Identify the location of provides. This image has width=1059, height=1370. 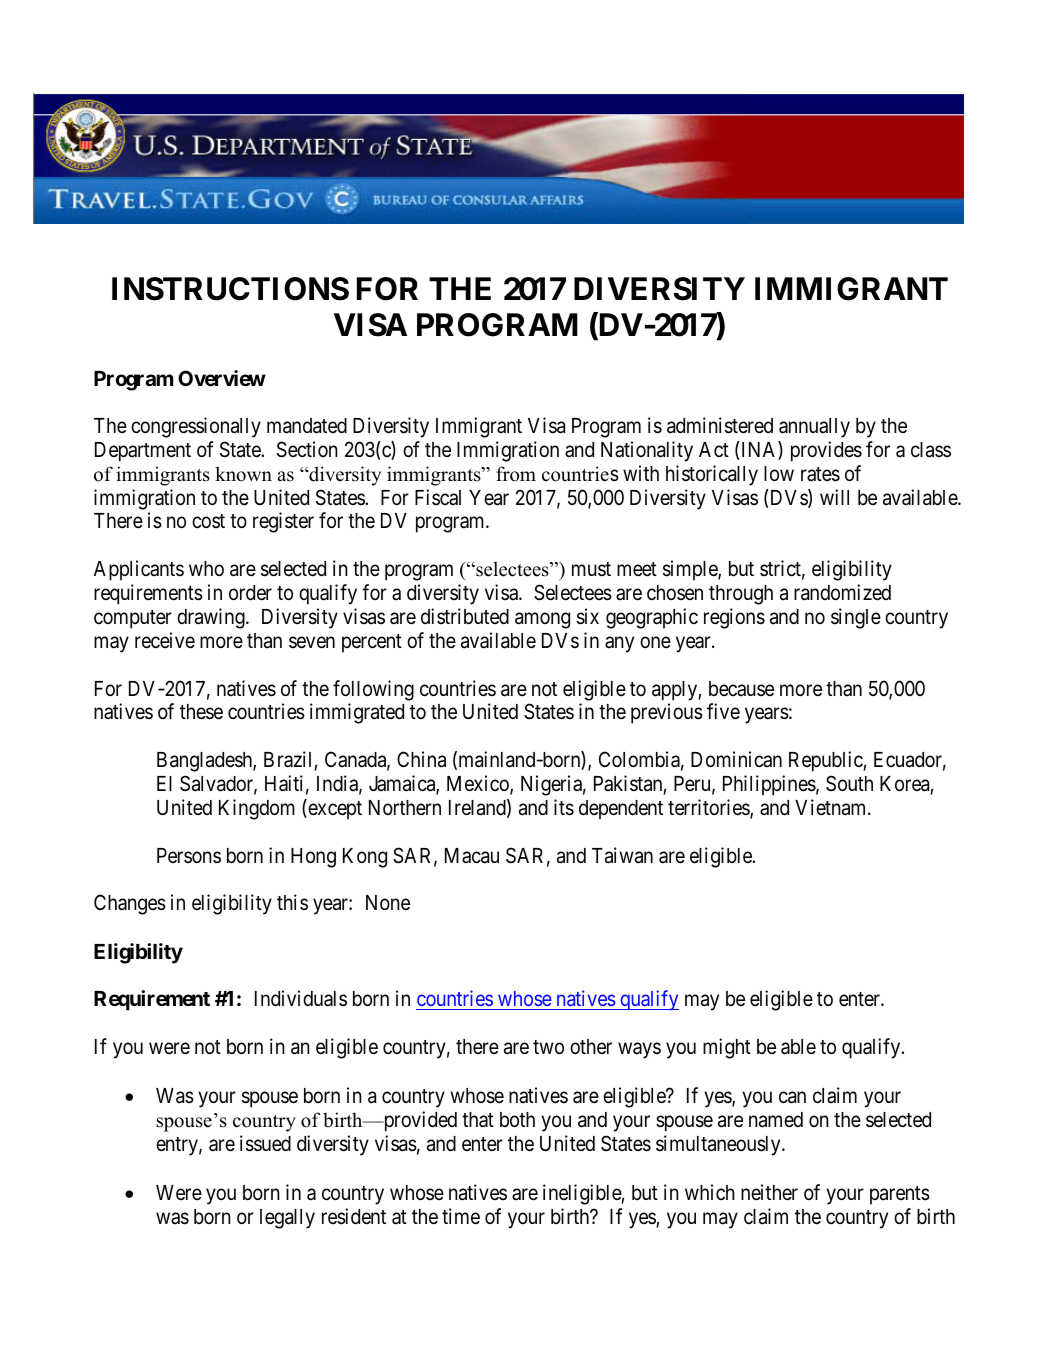
(826, 451).
